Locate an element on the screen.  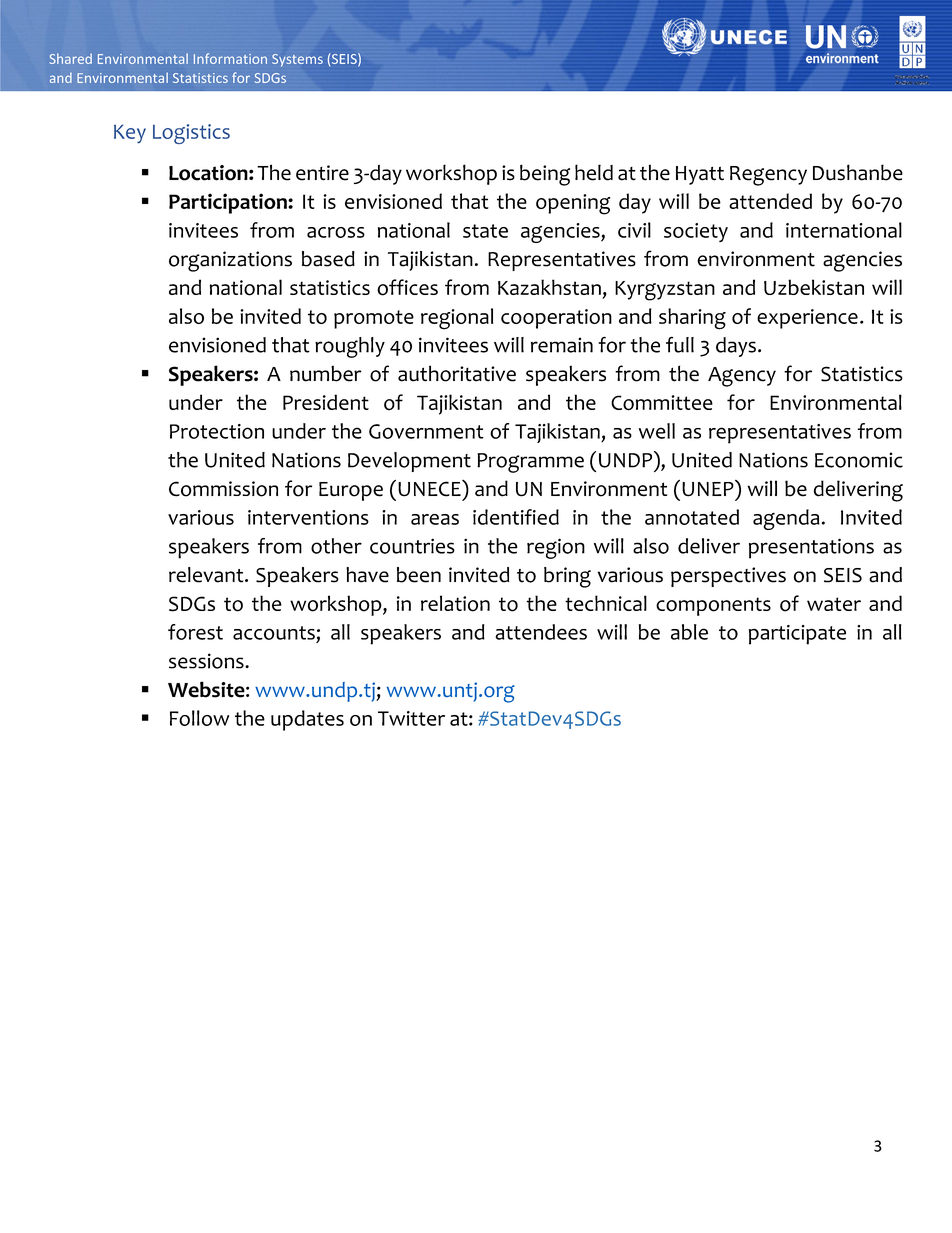
Regency is located at coordinates (768, 176).
